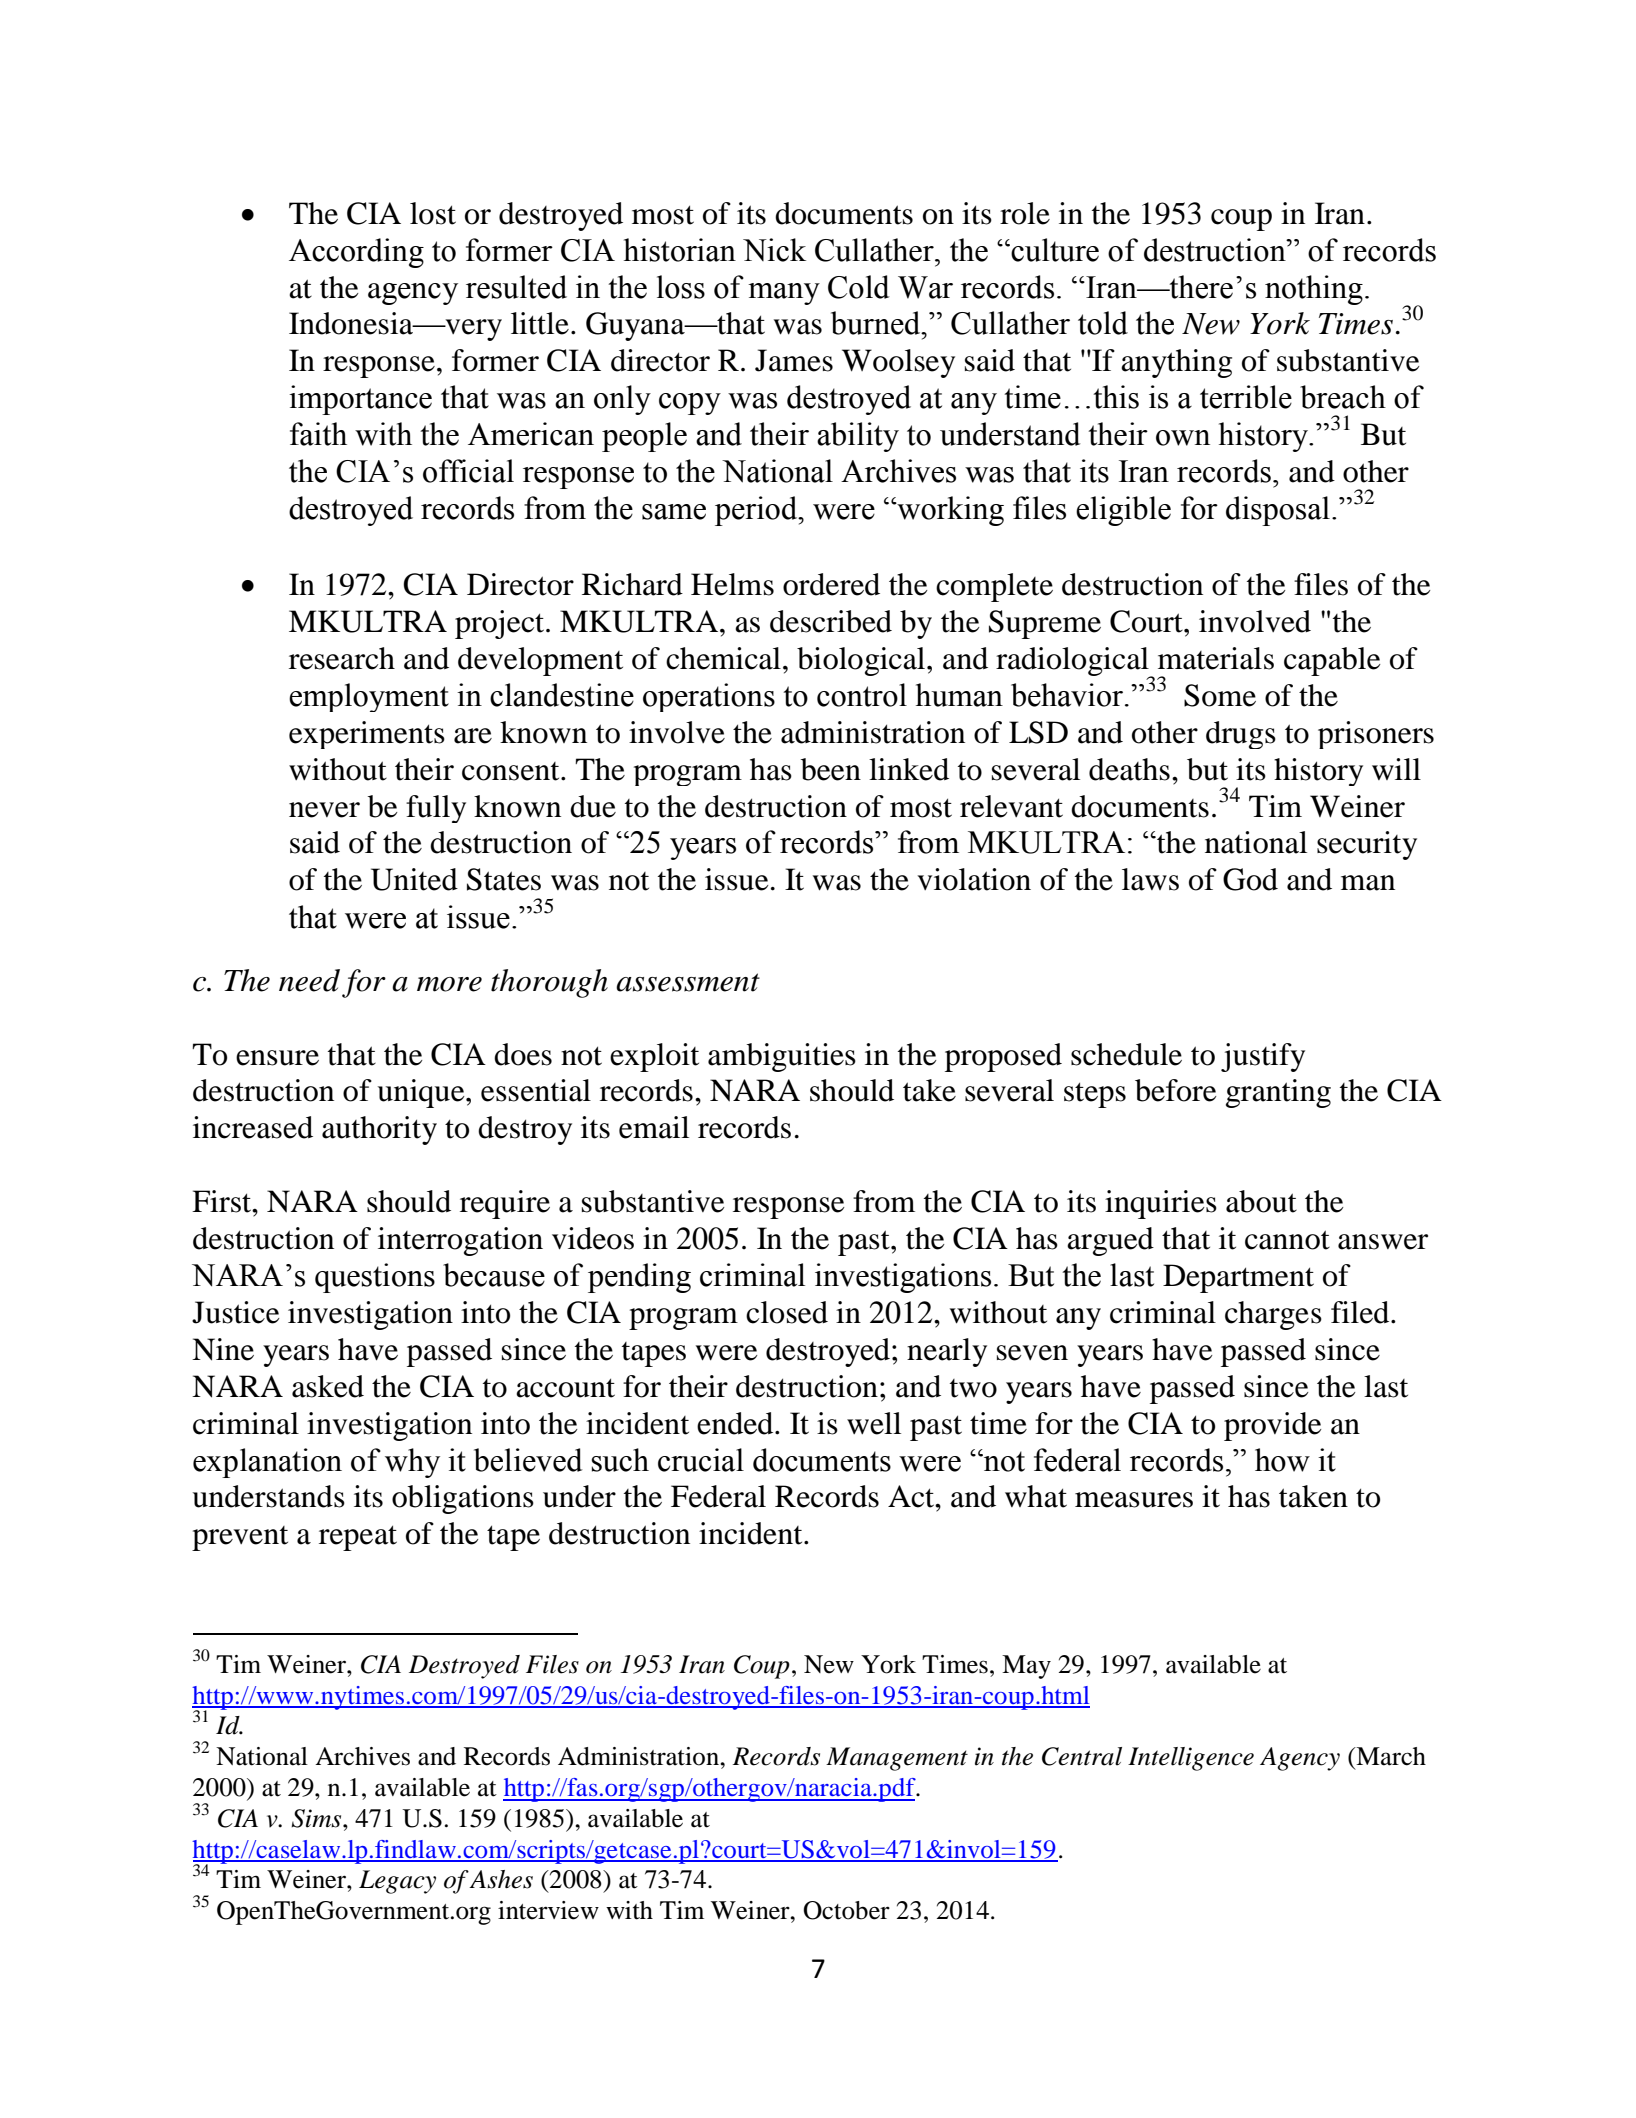 The width and height of the screenshot is (1636, 2118). Describe the element at coordinates (874, 1423) in the screenshot. I see `well` at that location.
